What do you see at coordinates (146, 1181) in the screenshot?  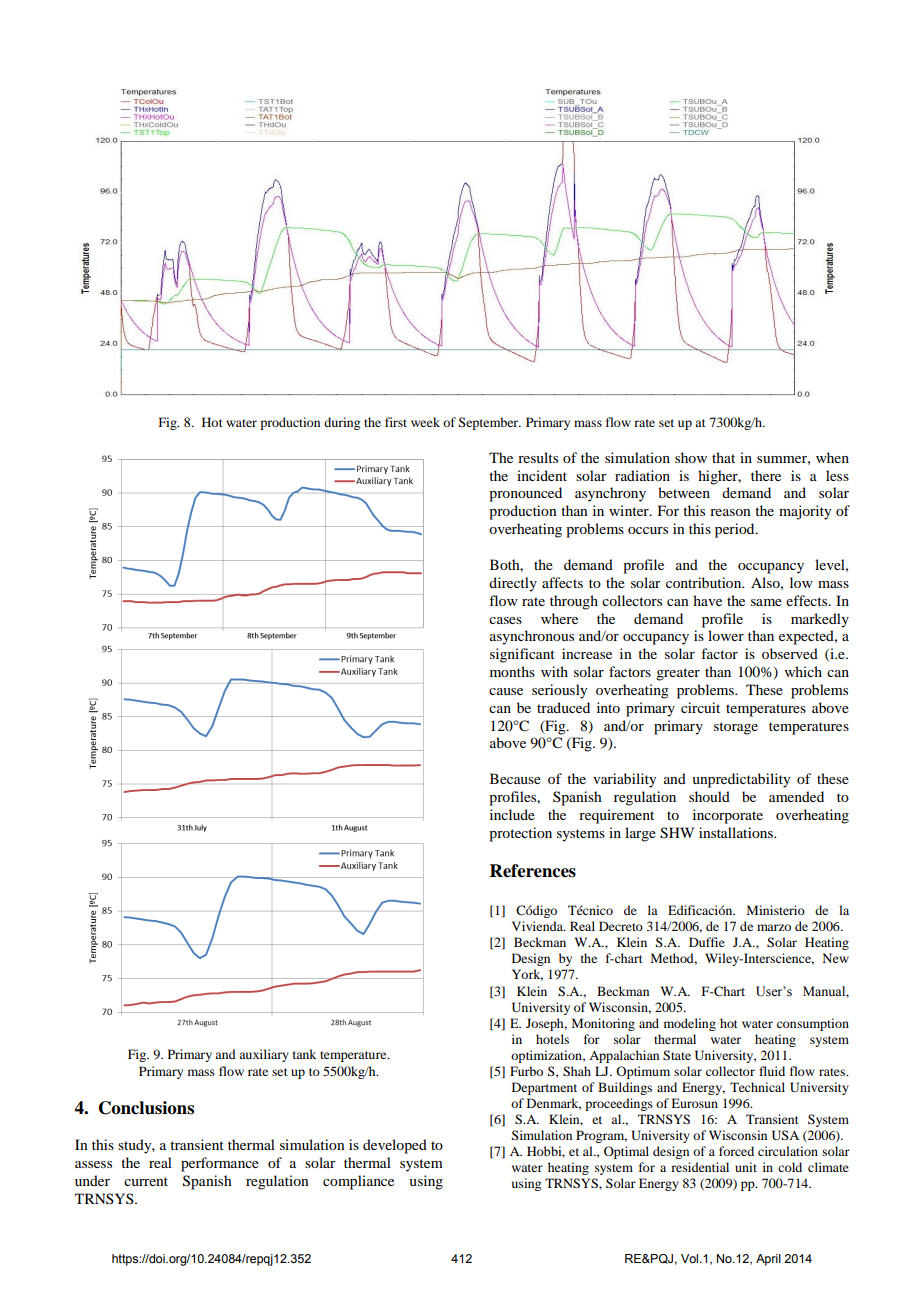 I see `current` at bounding box center [146, 1181].
